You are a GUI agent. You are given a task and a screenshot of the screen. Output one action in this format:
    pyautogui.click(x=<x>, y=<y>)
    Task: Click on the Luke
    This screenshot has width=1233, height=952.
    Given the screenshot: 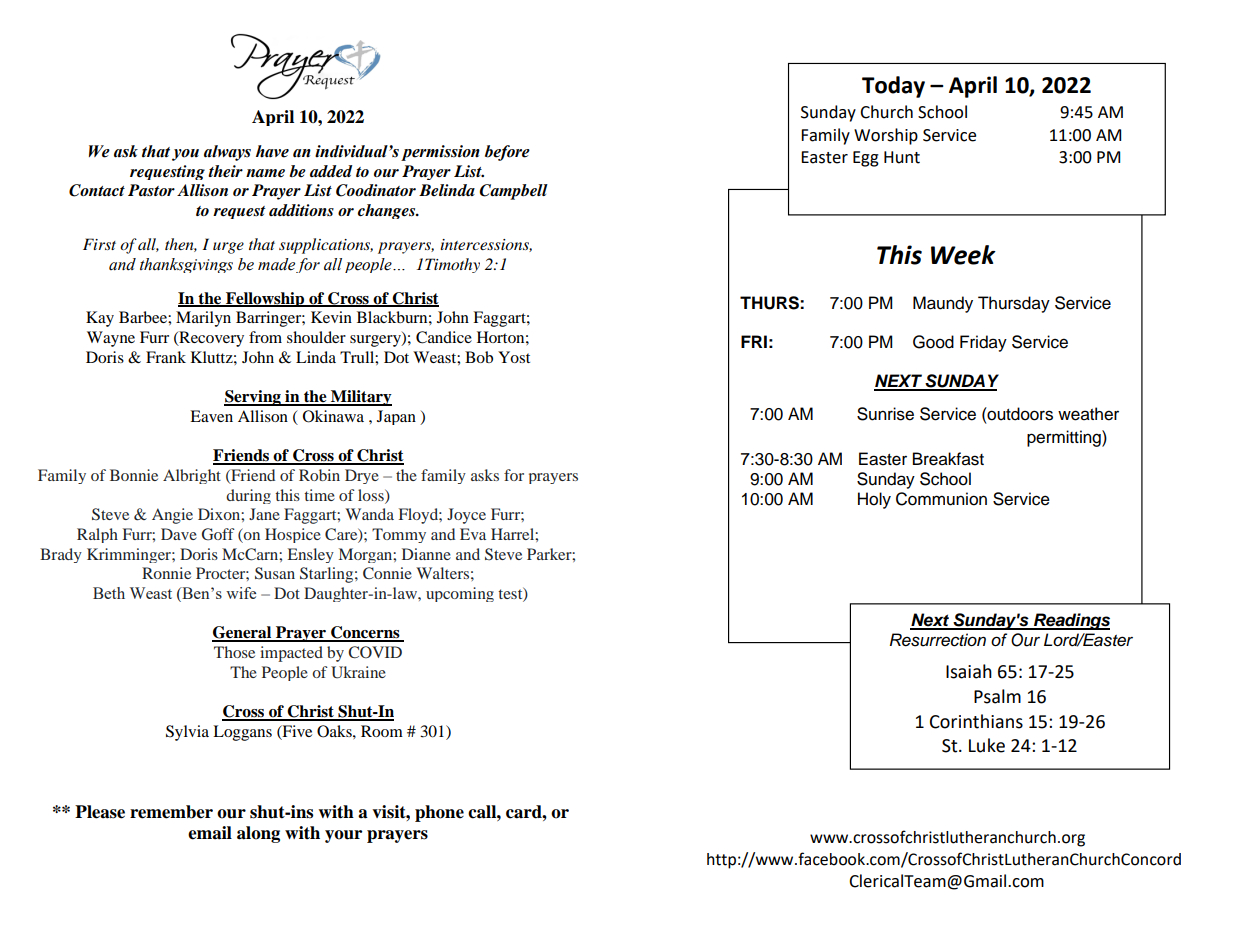 What is the action you would take?
    pyautogui.click(x=987, y=745)
